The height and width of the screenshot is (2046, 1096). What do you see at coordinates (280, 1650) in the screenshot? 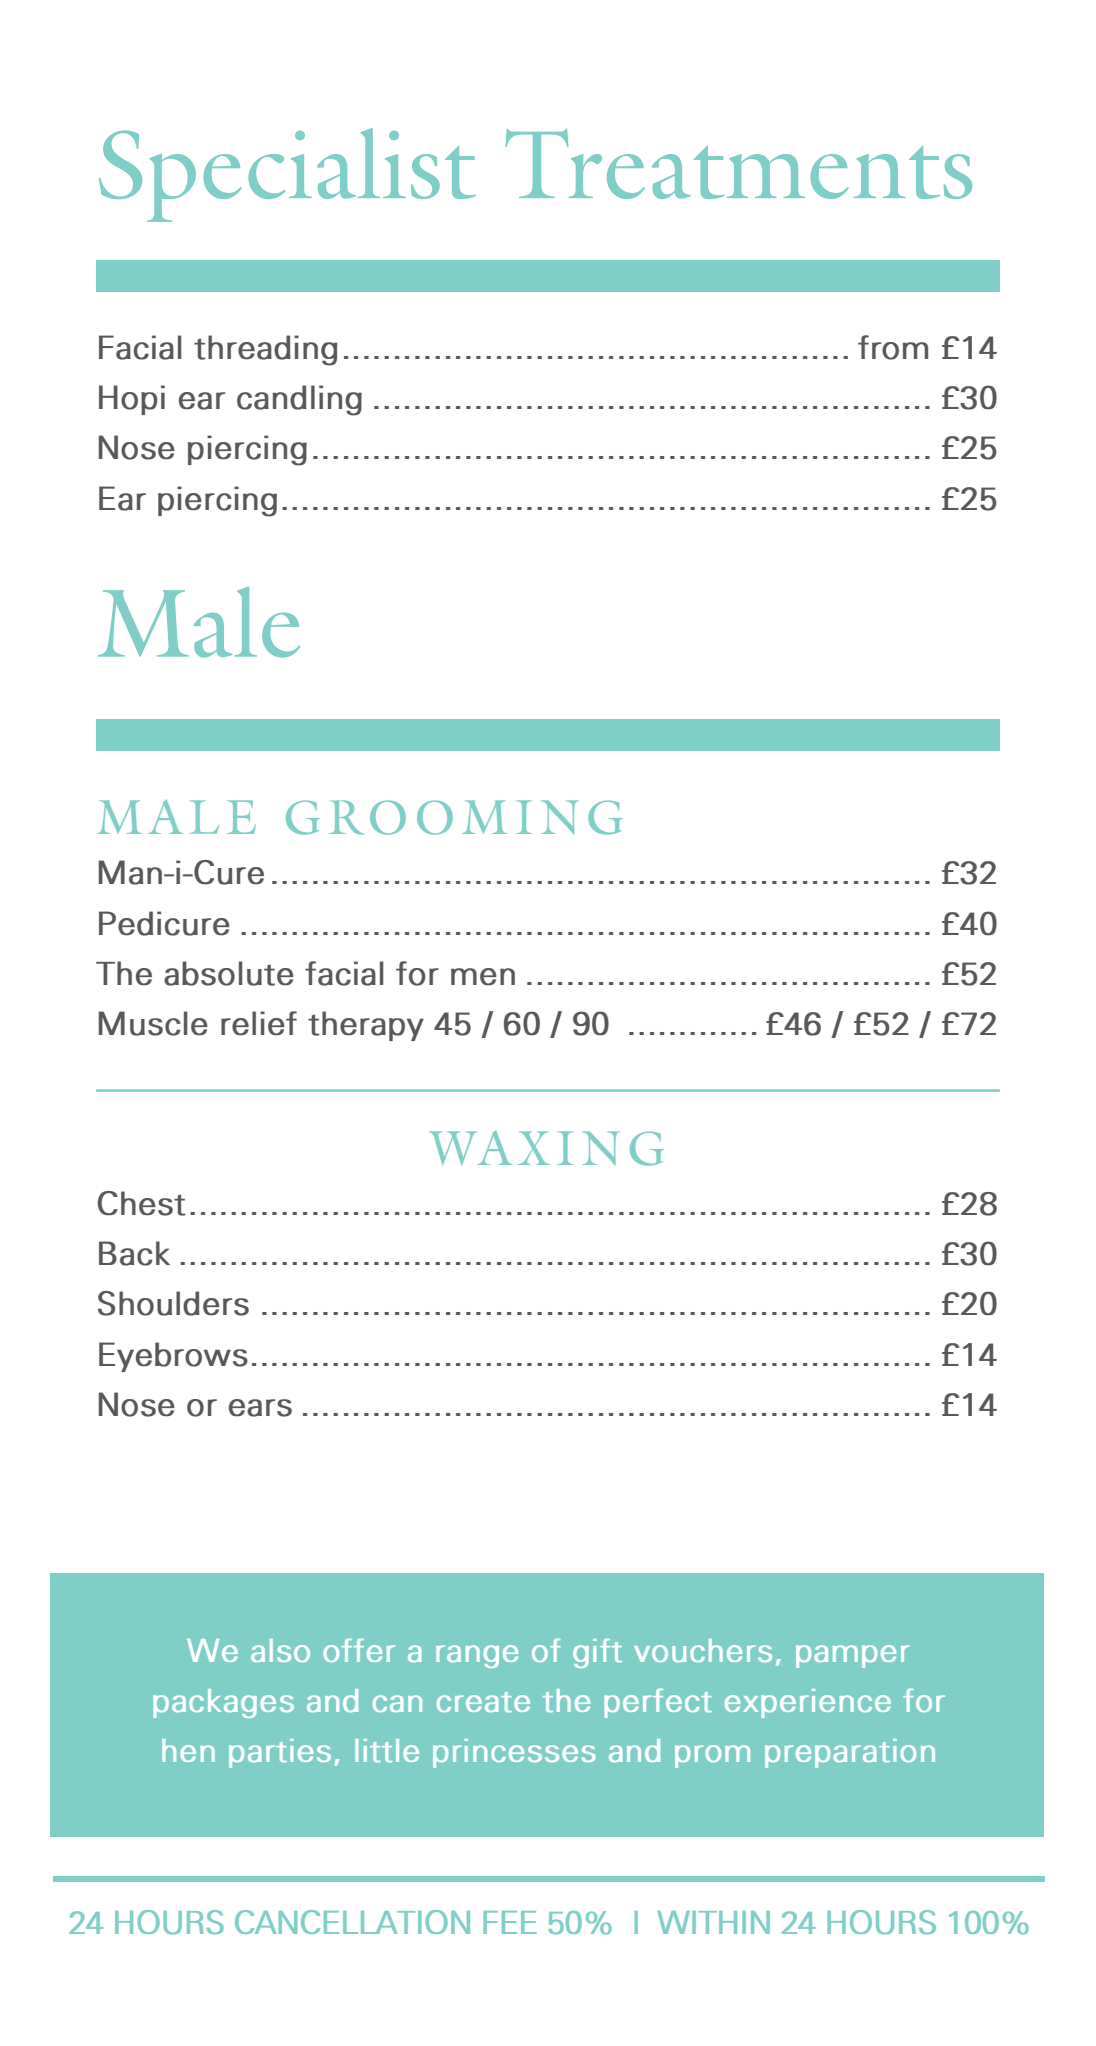
I see `also` at bounding box center [280, 1650].
